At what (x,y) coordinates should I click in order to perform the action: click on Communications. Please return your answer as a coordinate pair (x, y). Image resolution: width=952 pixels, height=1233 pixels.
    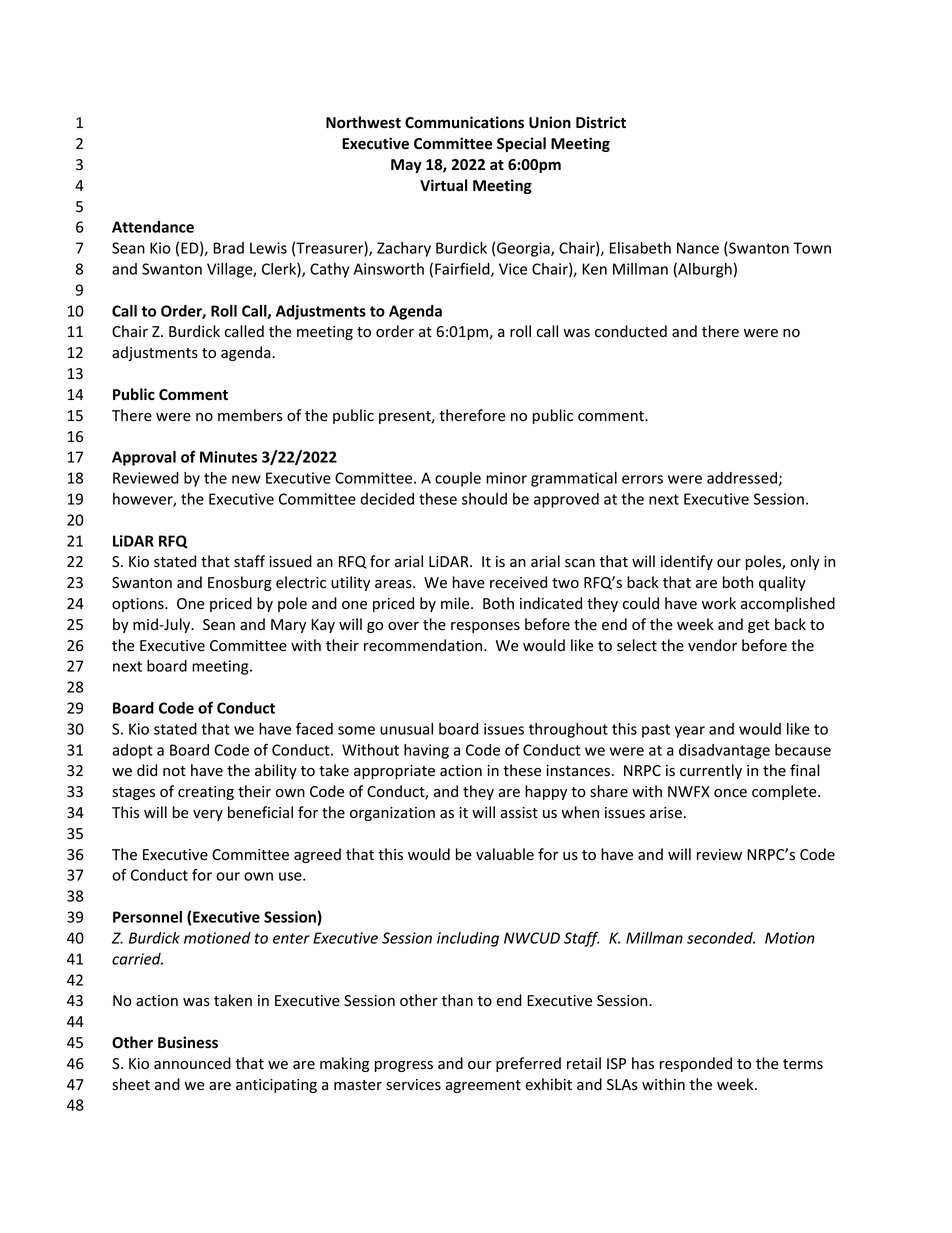
    Looking at the image, I should click on (464, 122).
